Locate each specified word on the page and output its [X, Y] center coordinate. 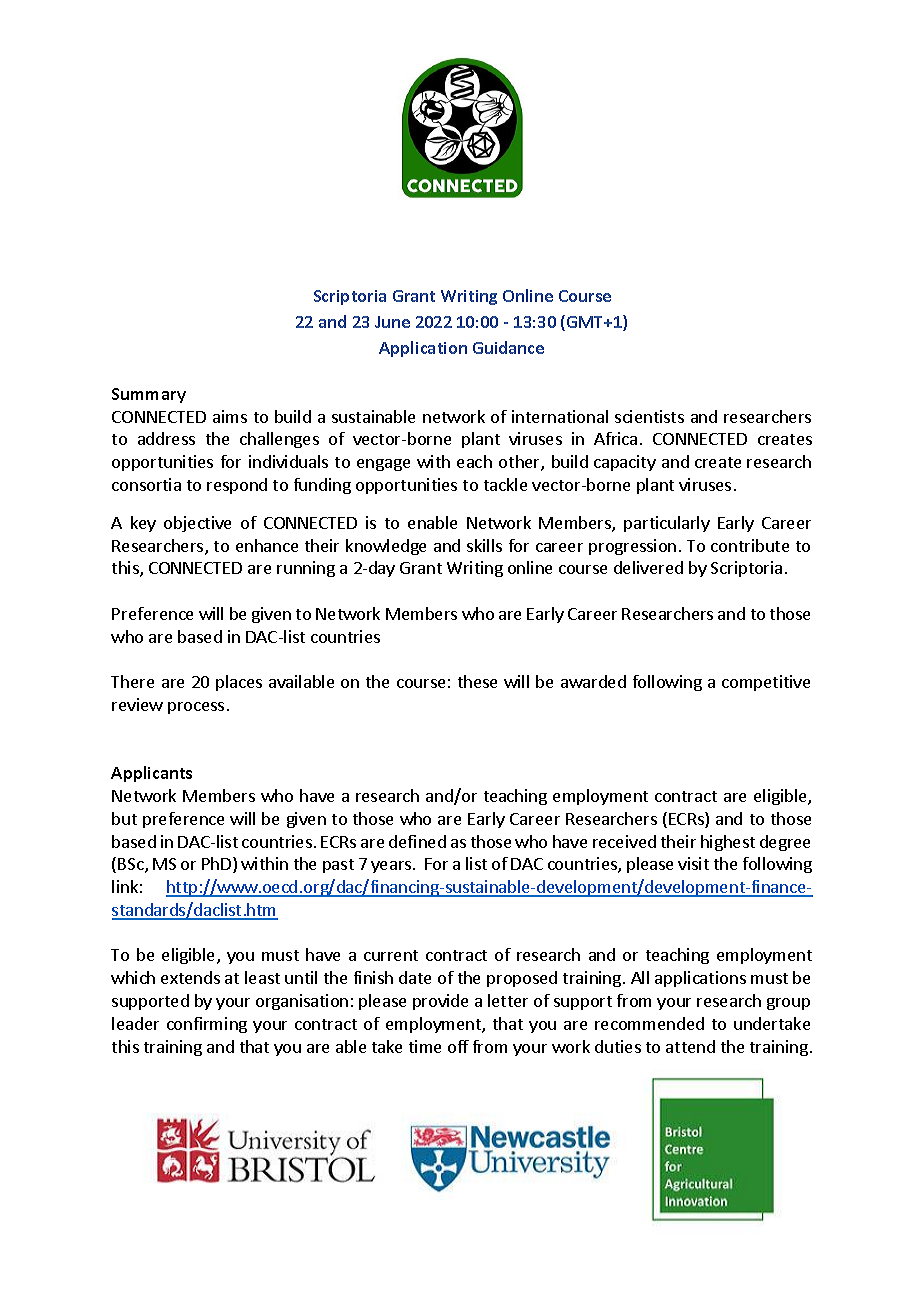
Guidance [508, 347]
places [239, 683]
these [477, 681]
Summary [149, 395]
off [458, 1046]
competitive [766, 683]
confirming [207, 1025]
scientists [649, 416]
